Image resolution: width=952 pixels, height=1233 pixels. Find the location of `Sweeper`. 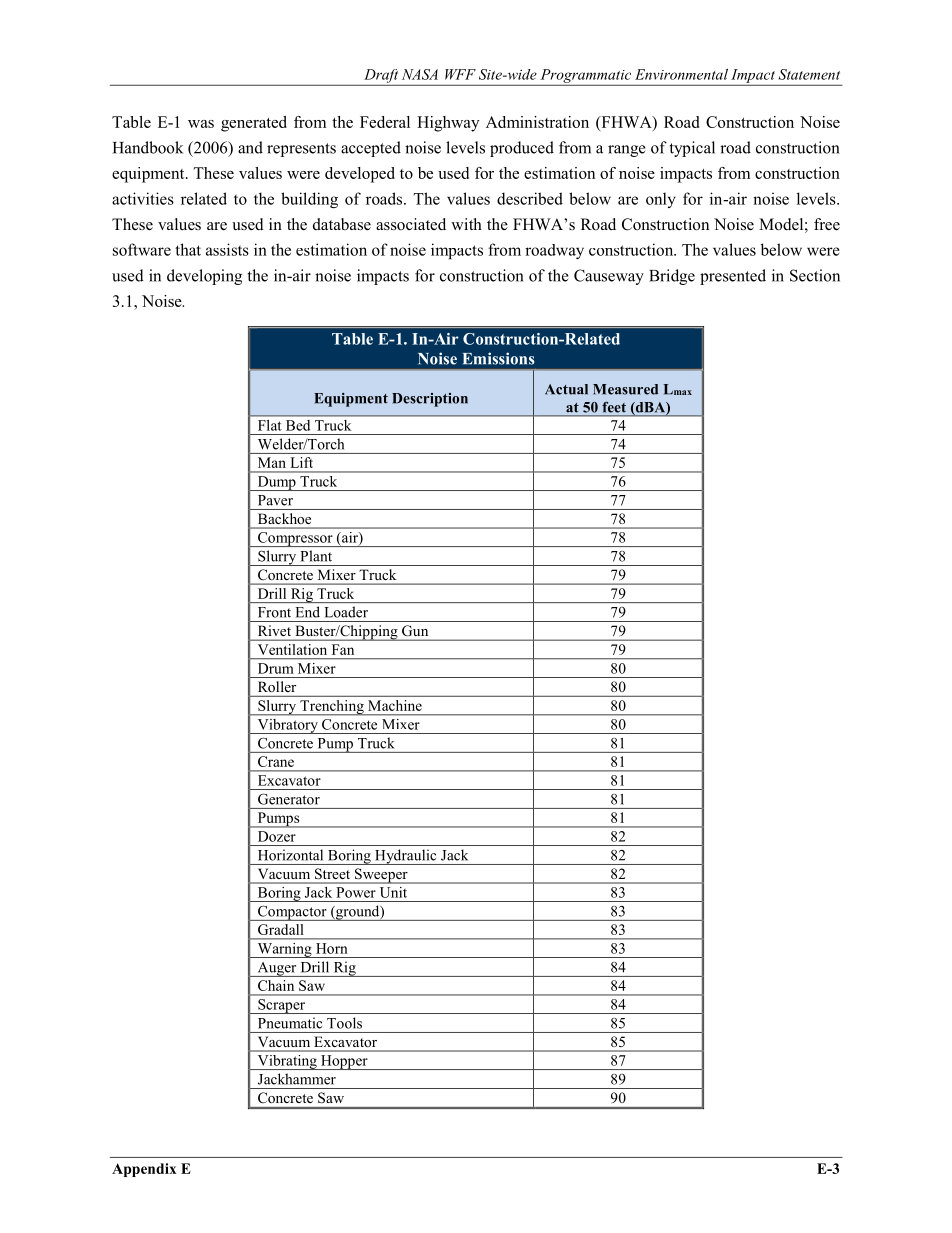

Sweeper is located at coordinates (381, 876).
